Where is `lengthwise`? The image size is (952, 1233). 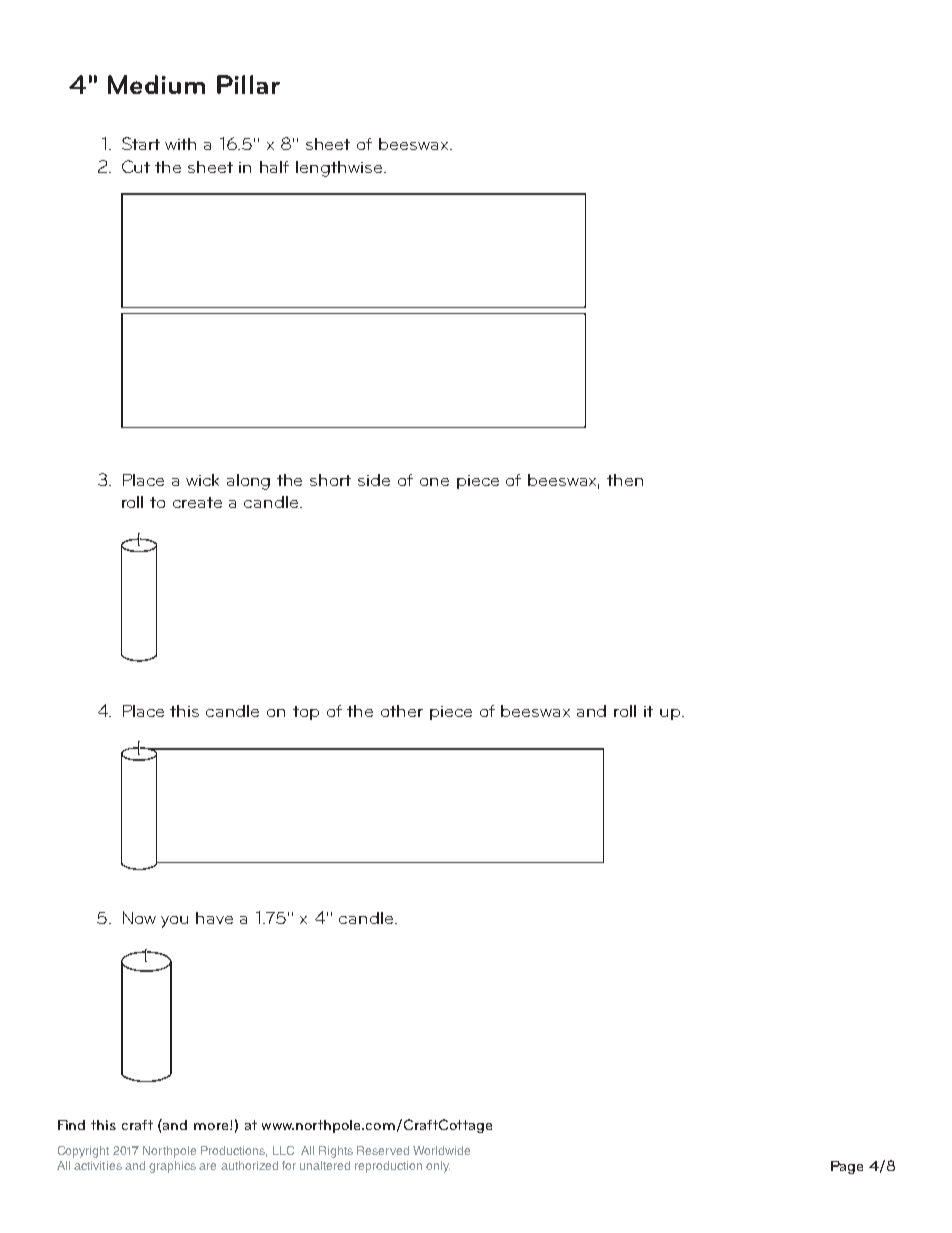
lengthwise is located at coordinates (339, 169).
